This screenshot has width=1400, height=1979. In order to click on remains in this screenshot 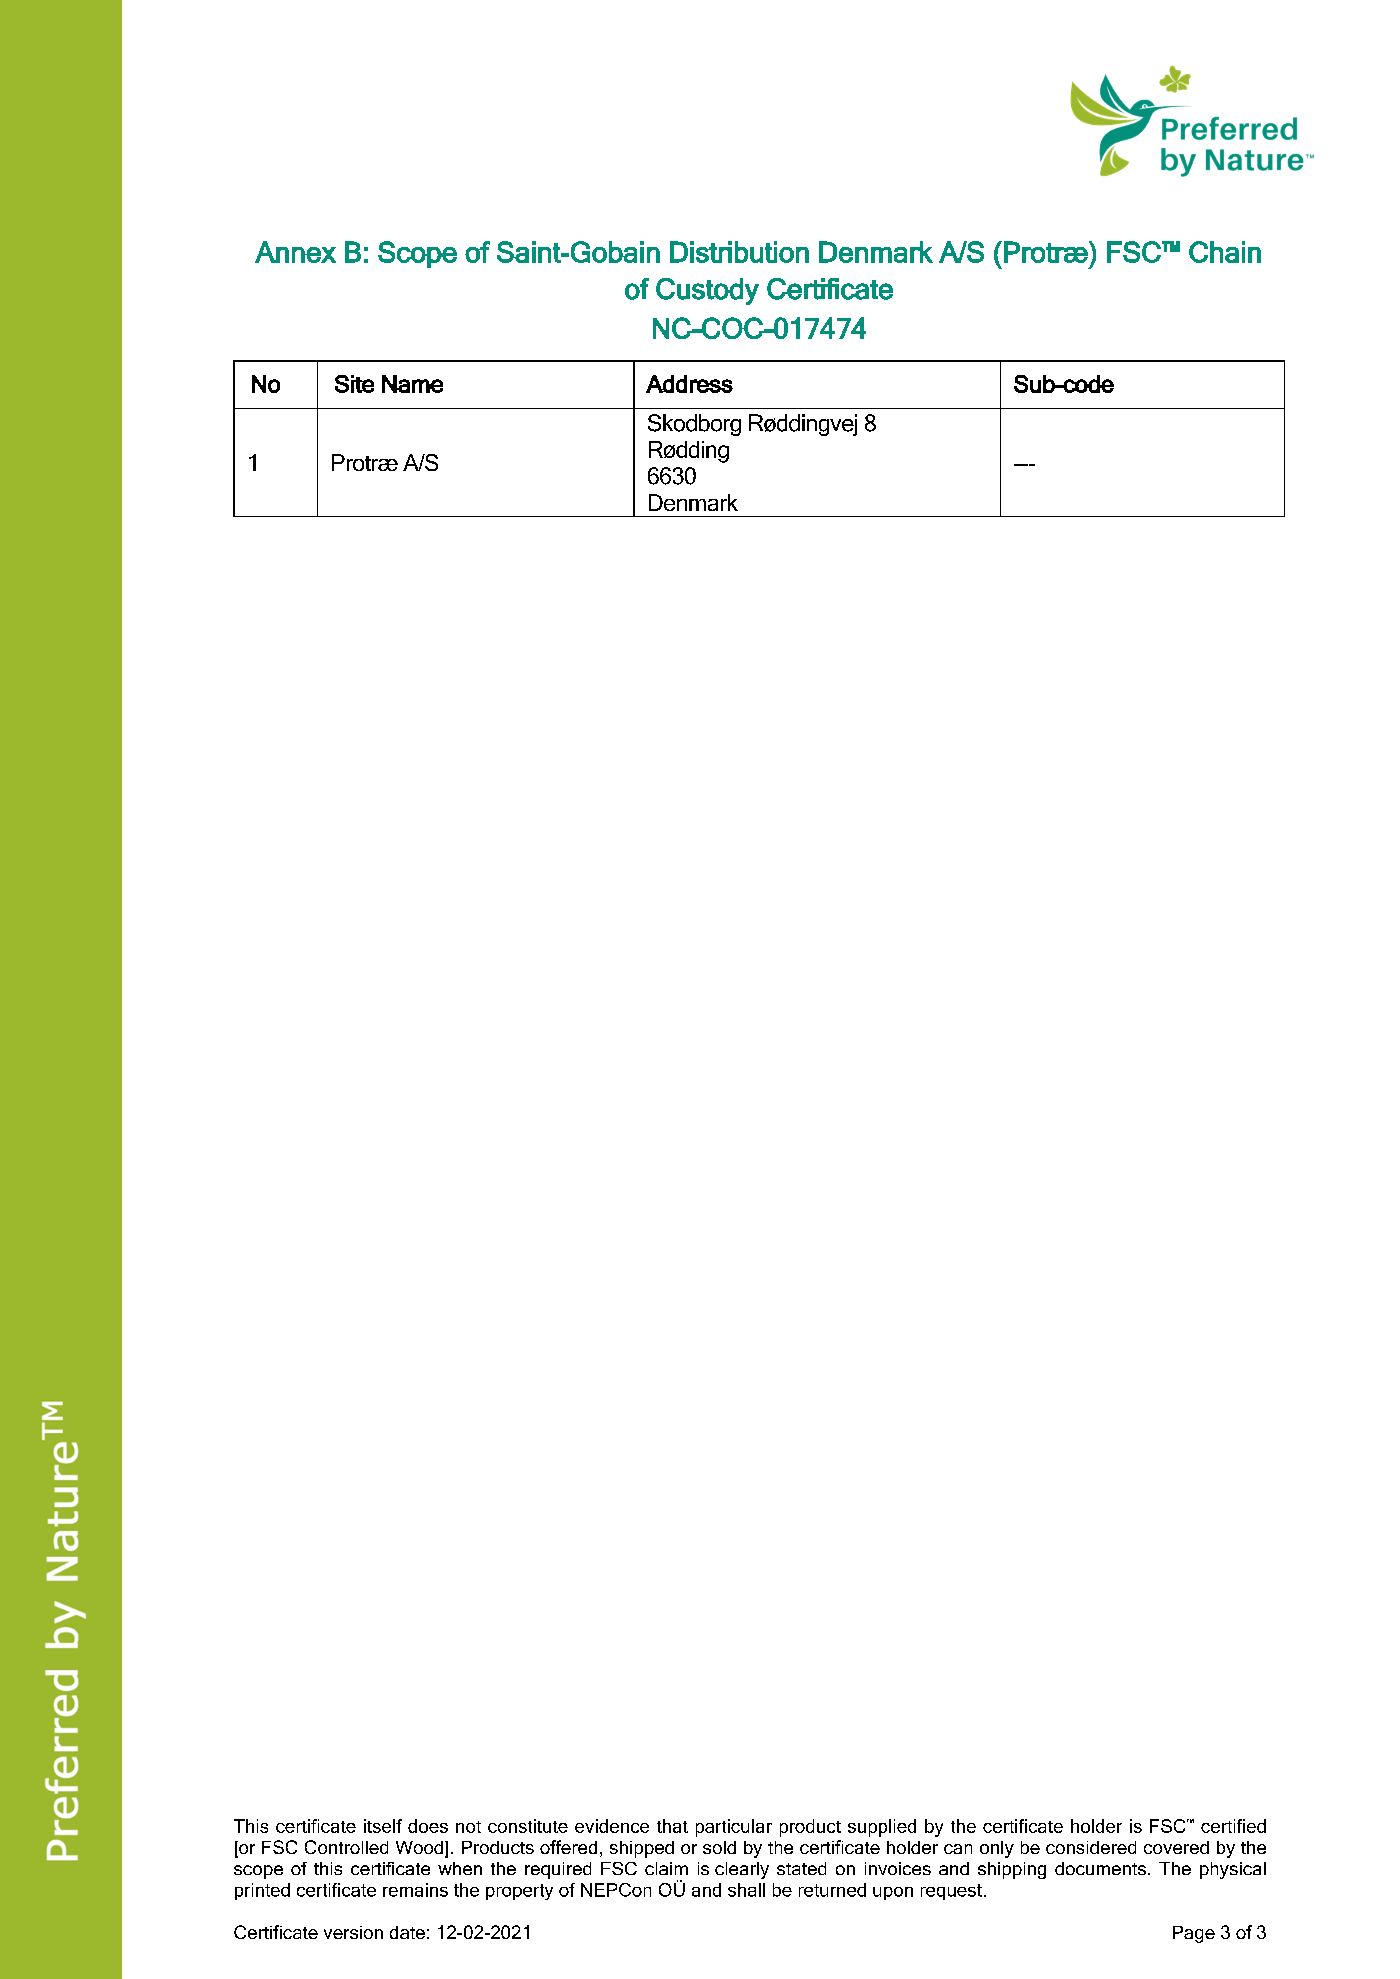, I will do `click(415, 1890)`.
